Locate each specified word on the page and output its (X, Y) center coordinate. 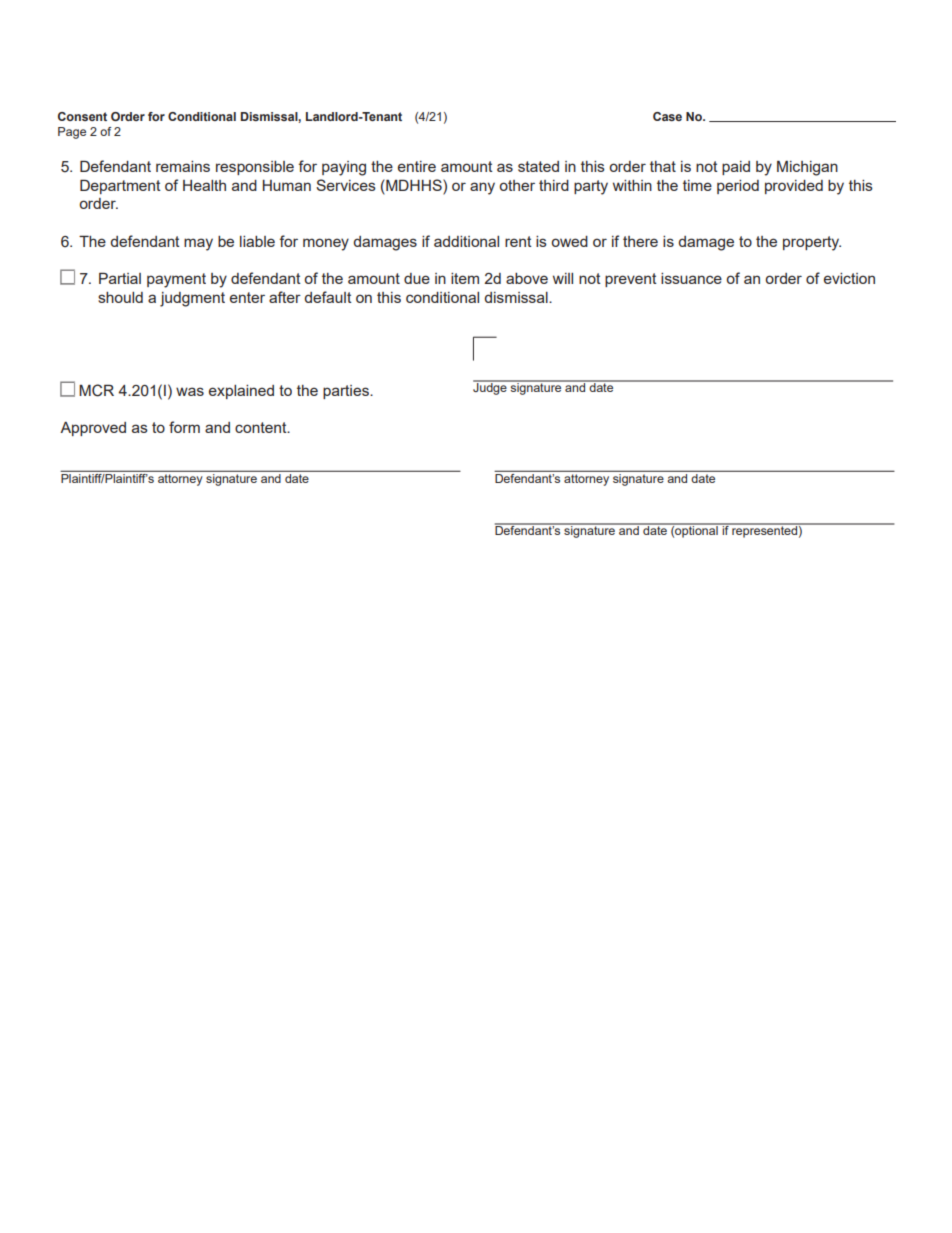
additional (466, 241)
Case (667, 116)
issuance (691, 278)
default (328, 297)
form (184, 427)
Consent (82, 116)
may (198, 244)
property (812, 243)
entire (417, 166)
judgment (192, 299)
